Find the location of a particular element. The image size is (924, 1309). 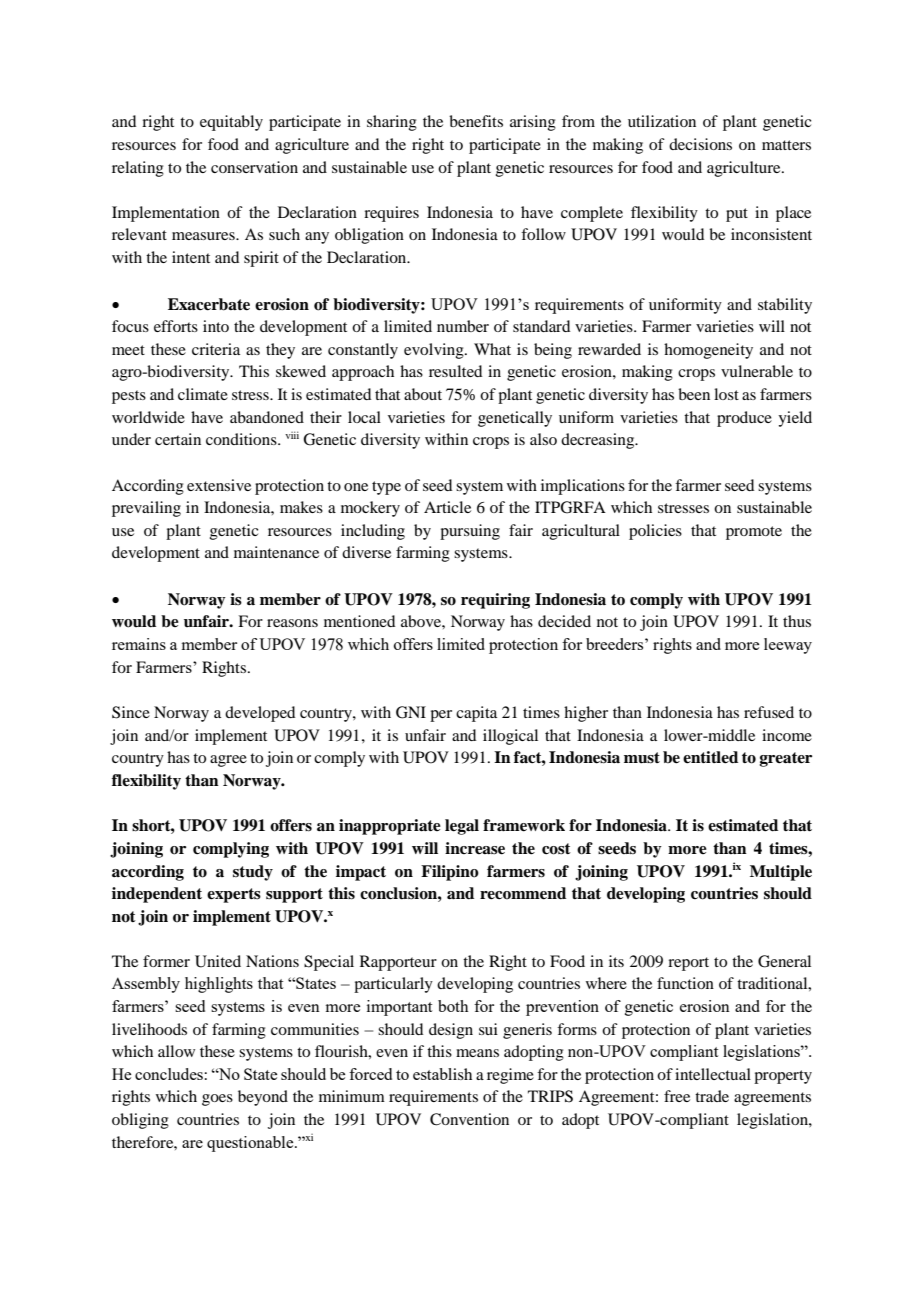

establish is located at coordinates (442, 1074).
